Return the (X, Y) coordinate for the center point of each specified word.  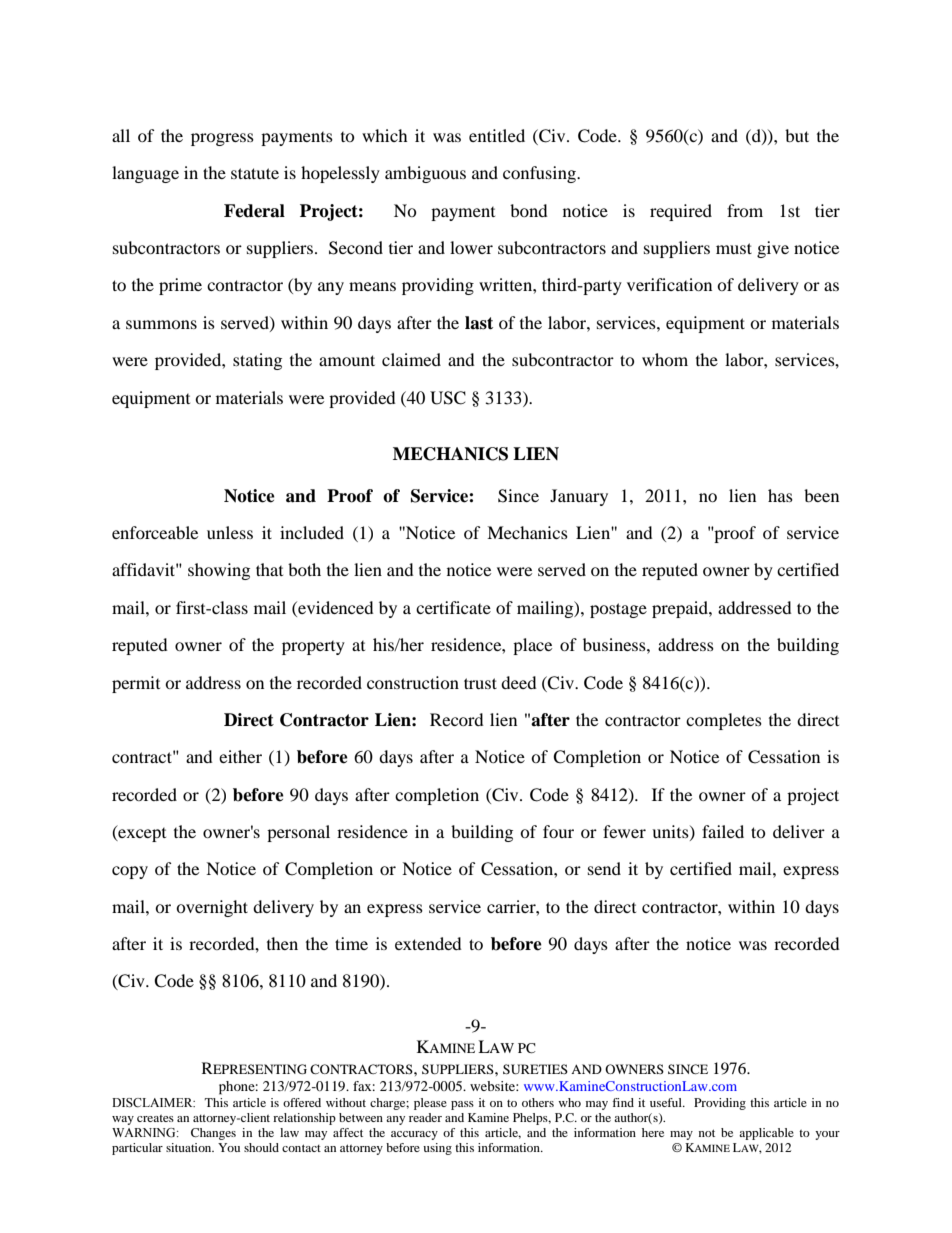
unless (230, 532)
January (579, 497)
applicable (766, 1134)
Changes (213, 1134)
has (780, 495)
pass (462, 1105)
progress (222, 139)
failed (723, 831)
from (745, 210)
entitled (497, 135)
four (558, 831)
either (240, 756)
